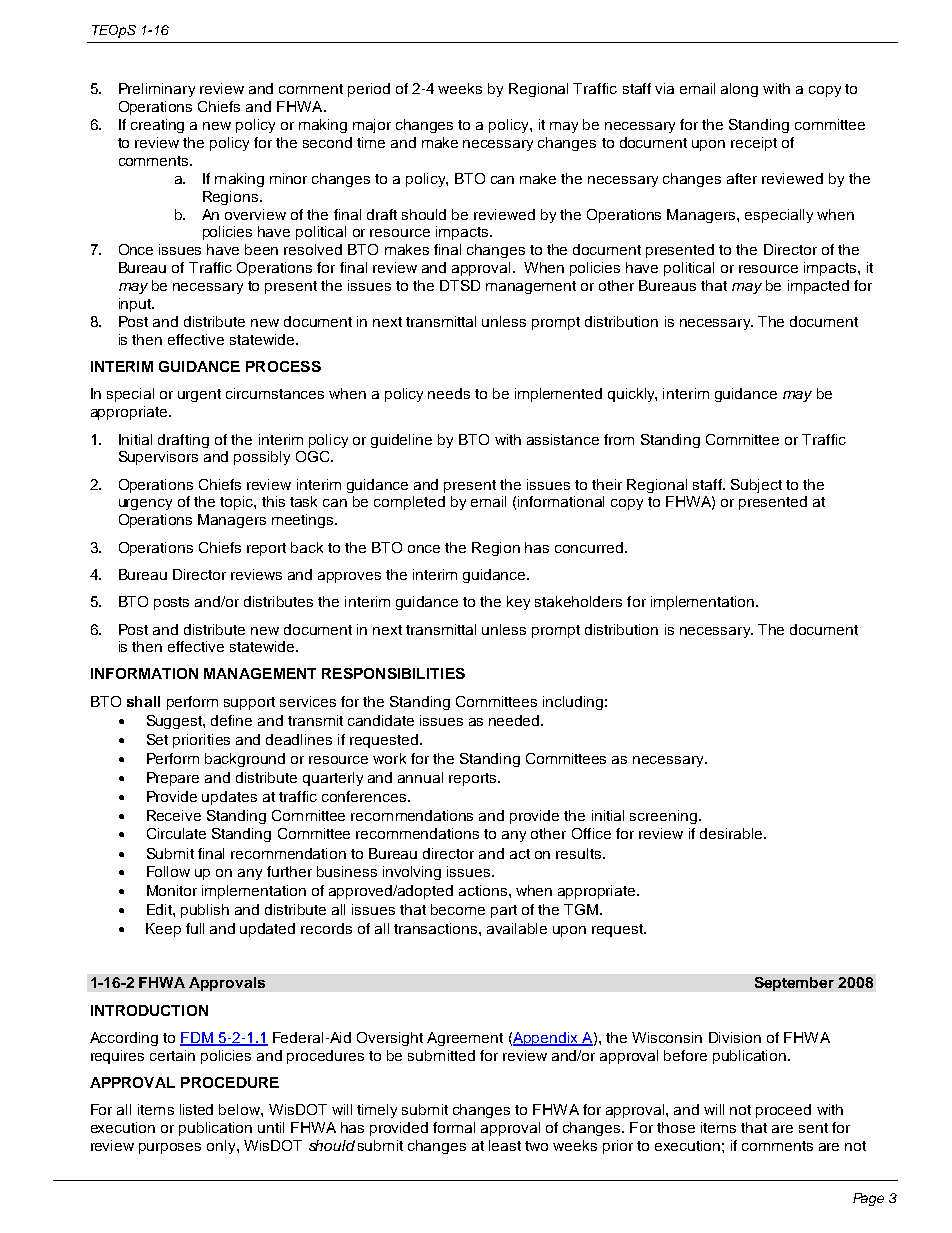 The height and width of the screenshot is (1233, 952). Describe the element at coordinates (249, 703) in the screenshot. I see `support` at that location.
